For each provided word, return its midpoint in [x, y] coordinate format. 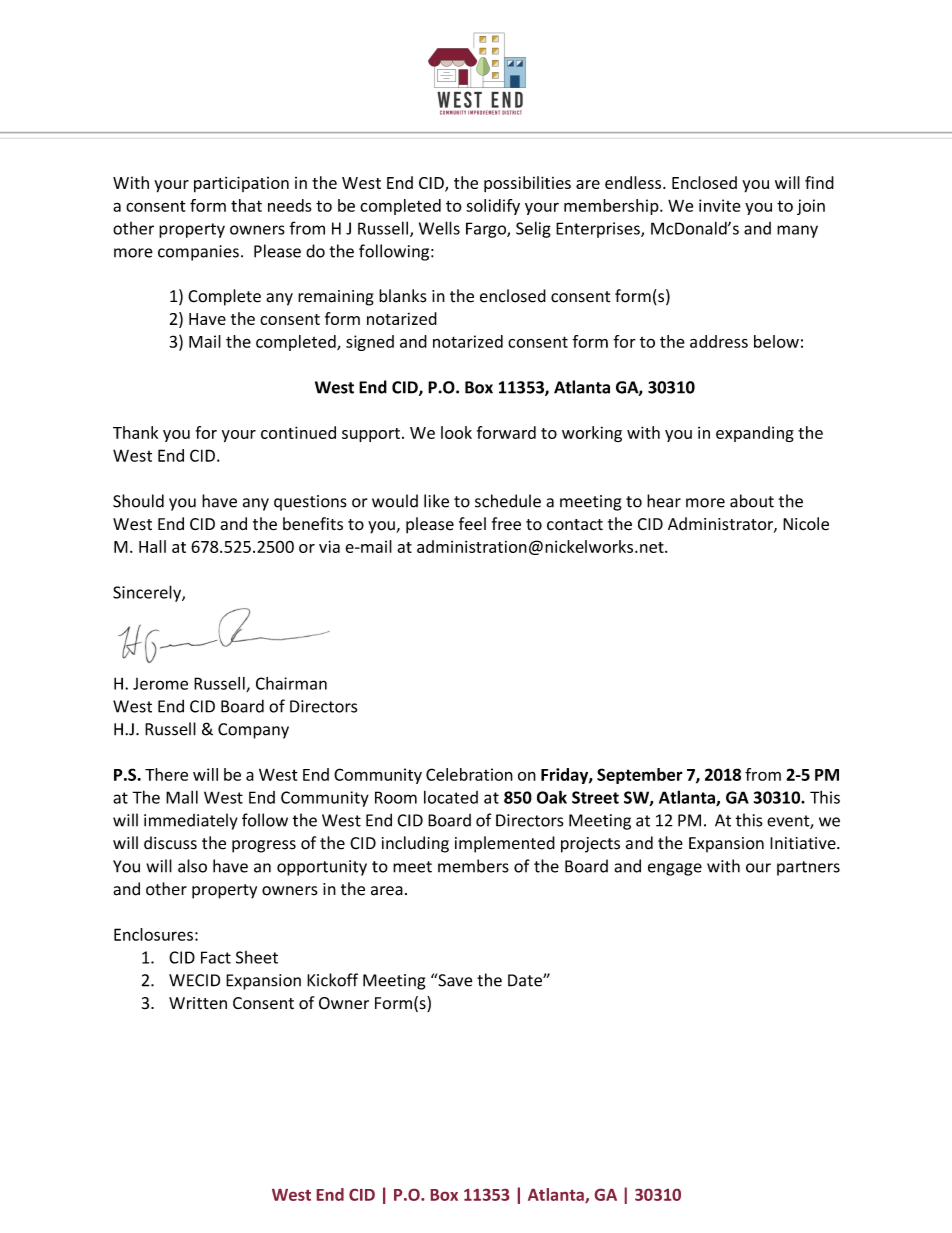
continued [298, 432]
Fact [216, 957]
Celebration [469, 774]
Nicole [806, 524]
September [640, 776]
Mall [182, 797]
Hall [152, 546]
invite [720, 205]
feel [472, 524]
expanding [755, 434]
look [456, 432]
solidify [493, 207]
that [246, 205]
